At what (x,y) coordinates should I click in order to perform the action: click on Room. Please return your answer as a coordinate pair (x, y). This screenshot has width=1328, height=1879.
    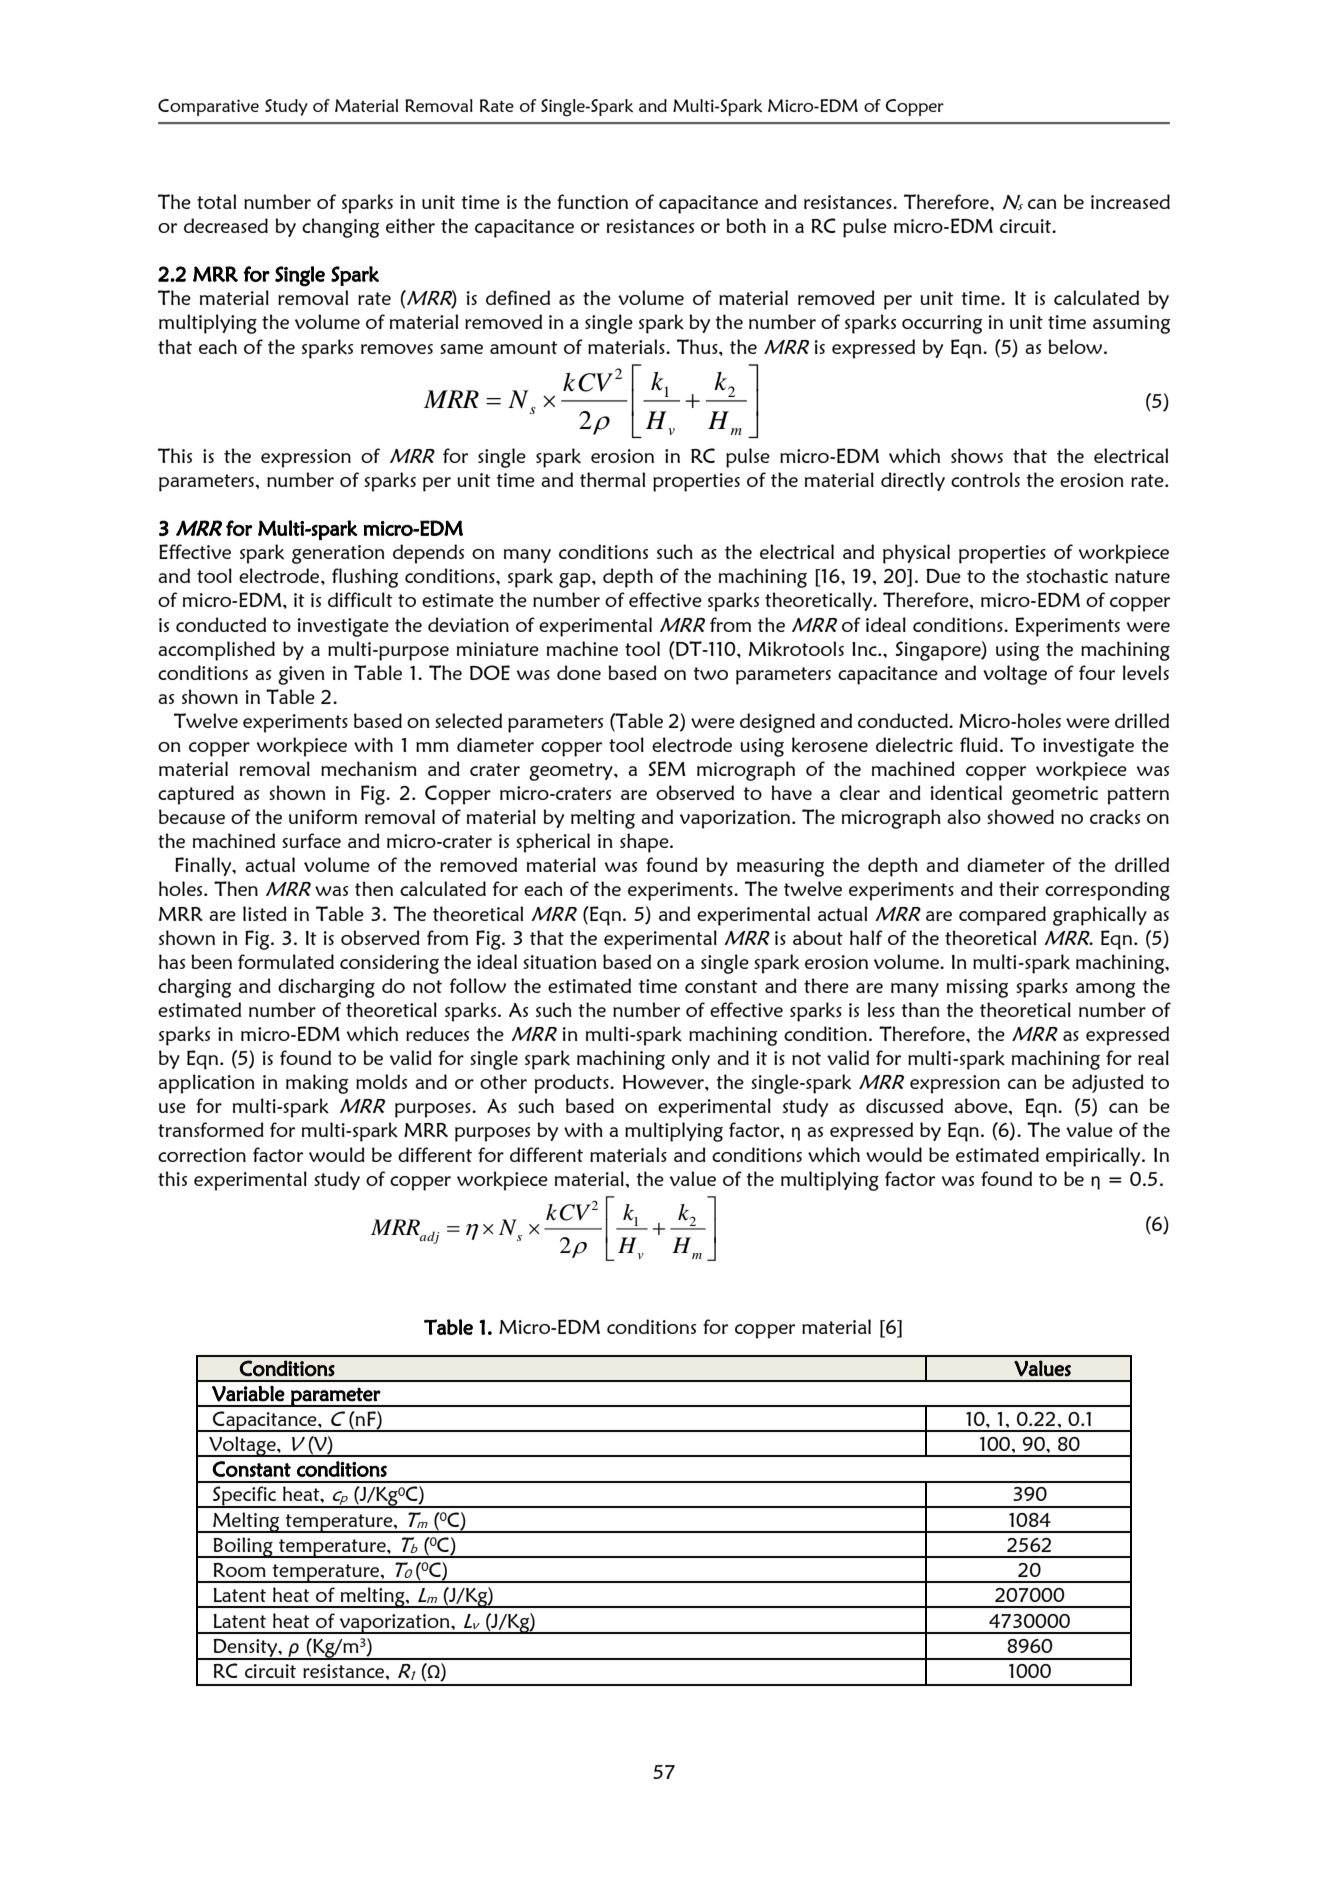
    Looking at the image, I should click on (239, 1570).
